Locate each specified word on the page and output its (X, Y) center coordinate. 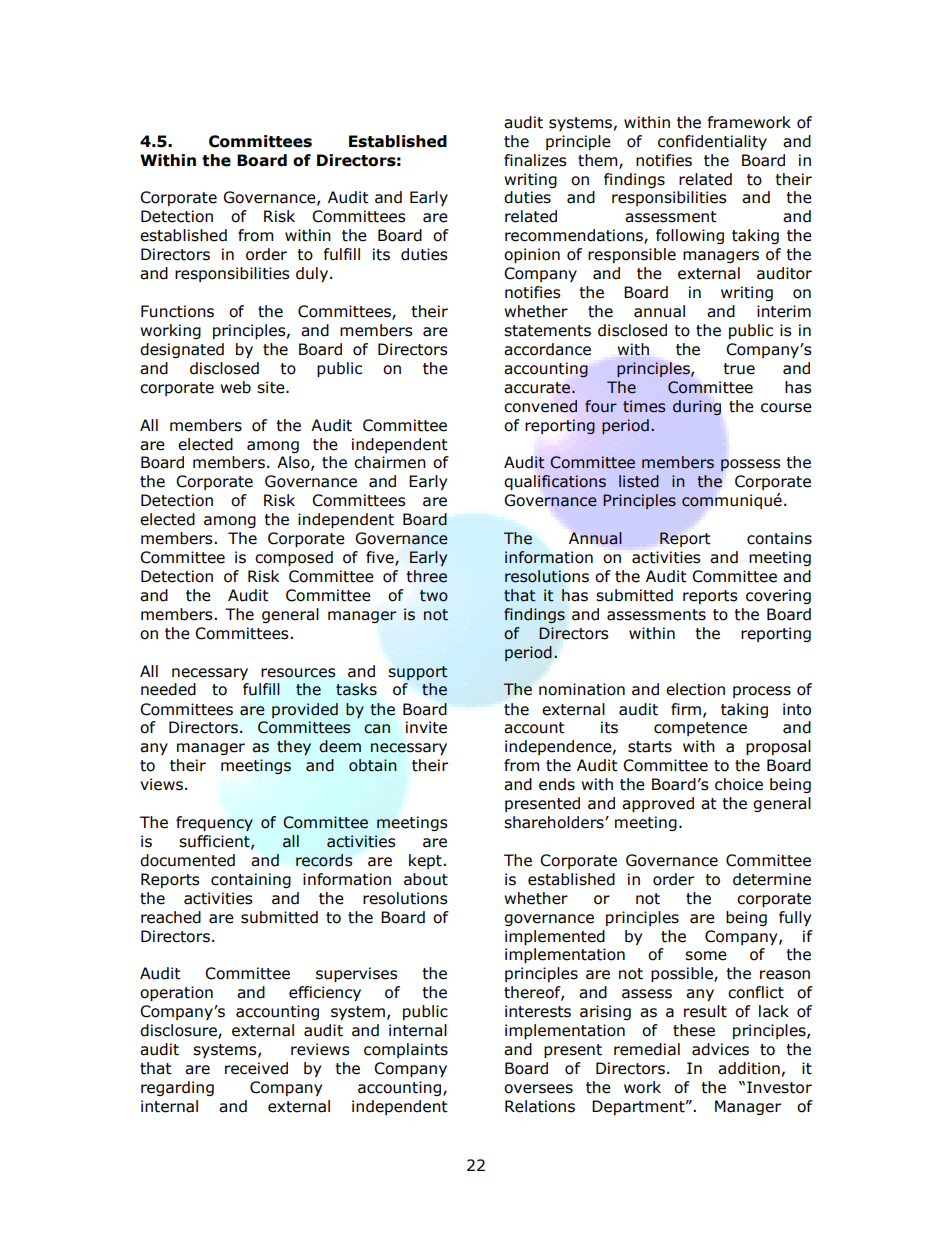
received (256, 1068)
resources (298, 673)
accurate (538, 388)
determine (772, 879)
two (434, 596)
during (697, 407)
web (235, 387)
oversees (538, 1089)
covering (778, 596)
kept (426, 861)
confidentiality (712, 142)
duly (313, 274)
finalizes (535, 160)
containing (251, 880)
